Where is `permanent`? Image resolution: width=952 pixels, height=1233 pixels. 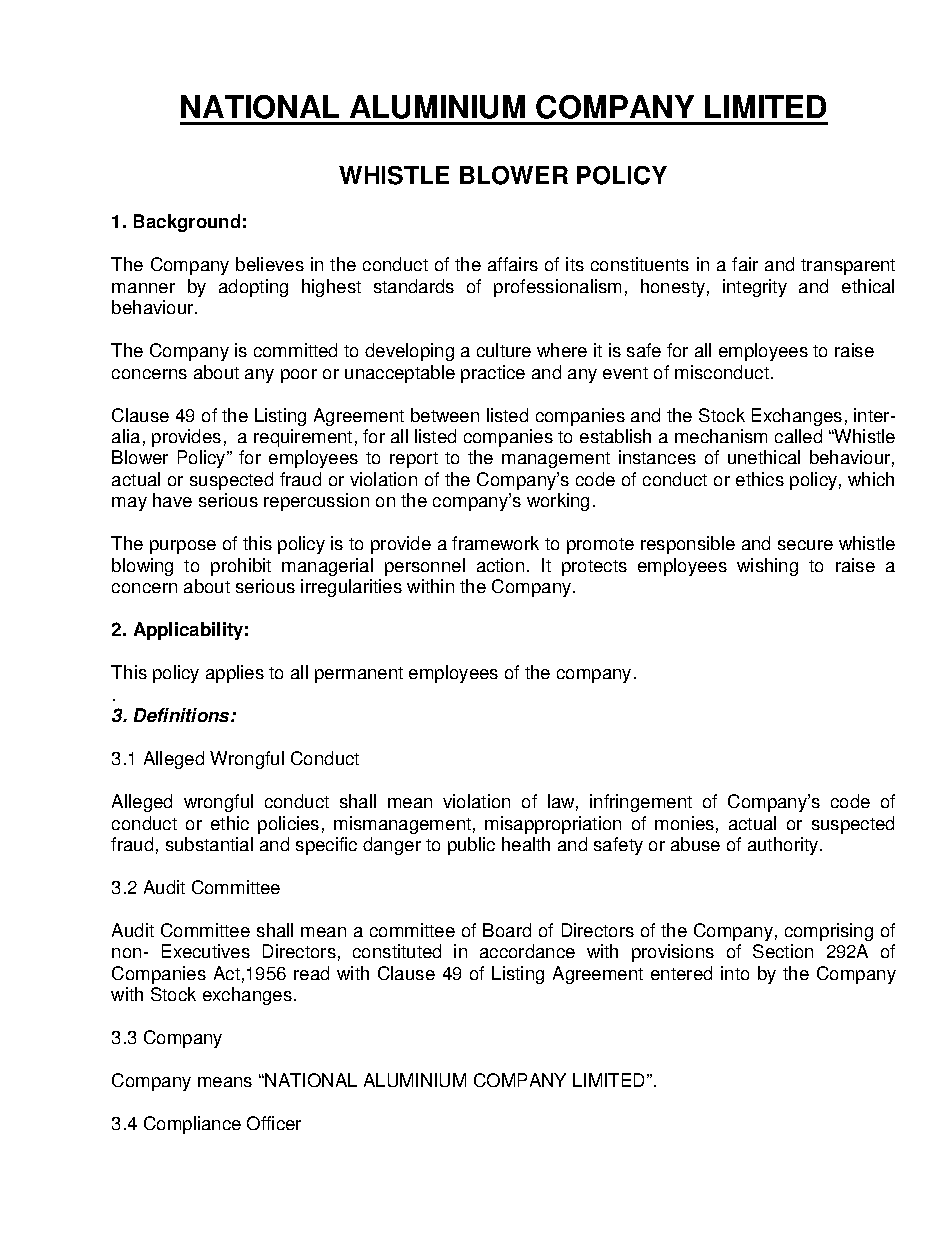 permanent is located at coordinates (359, 675).
